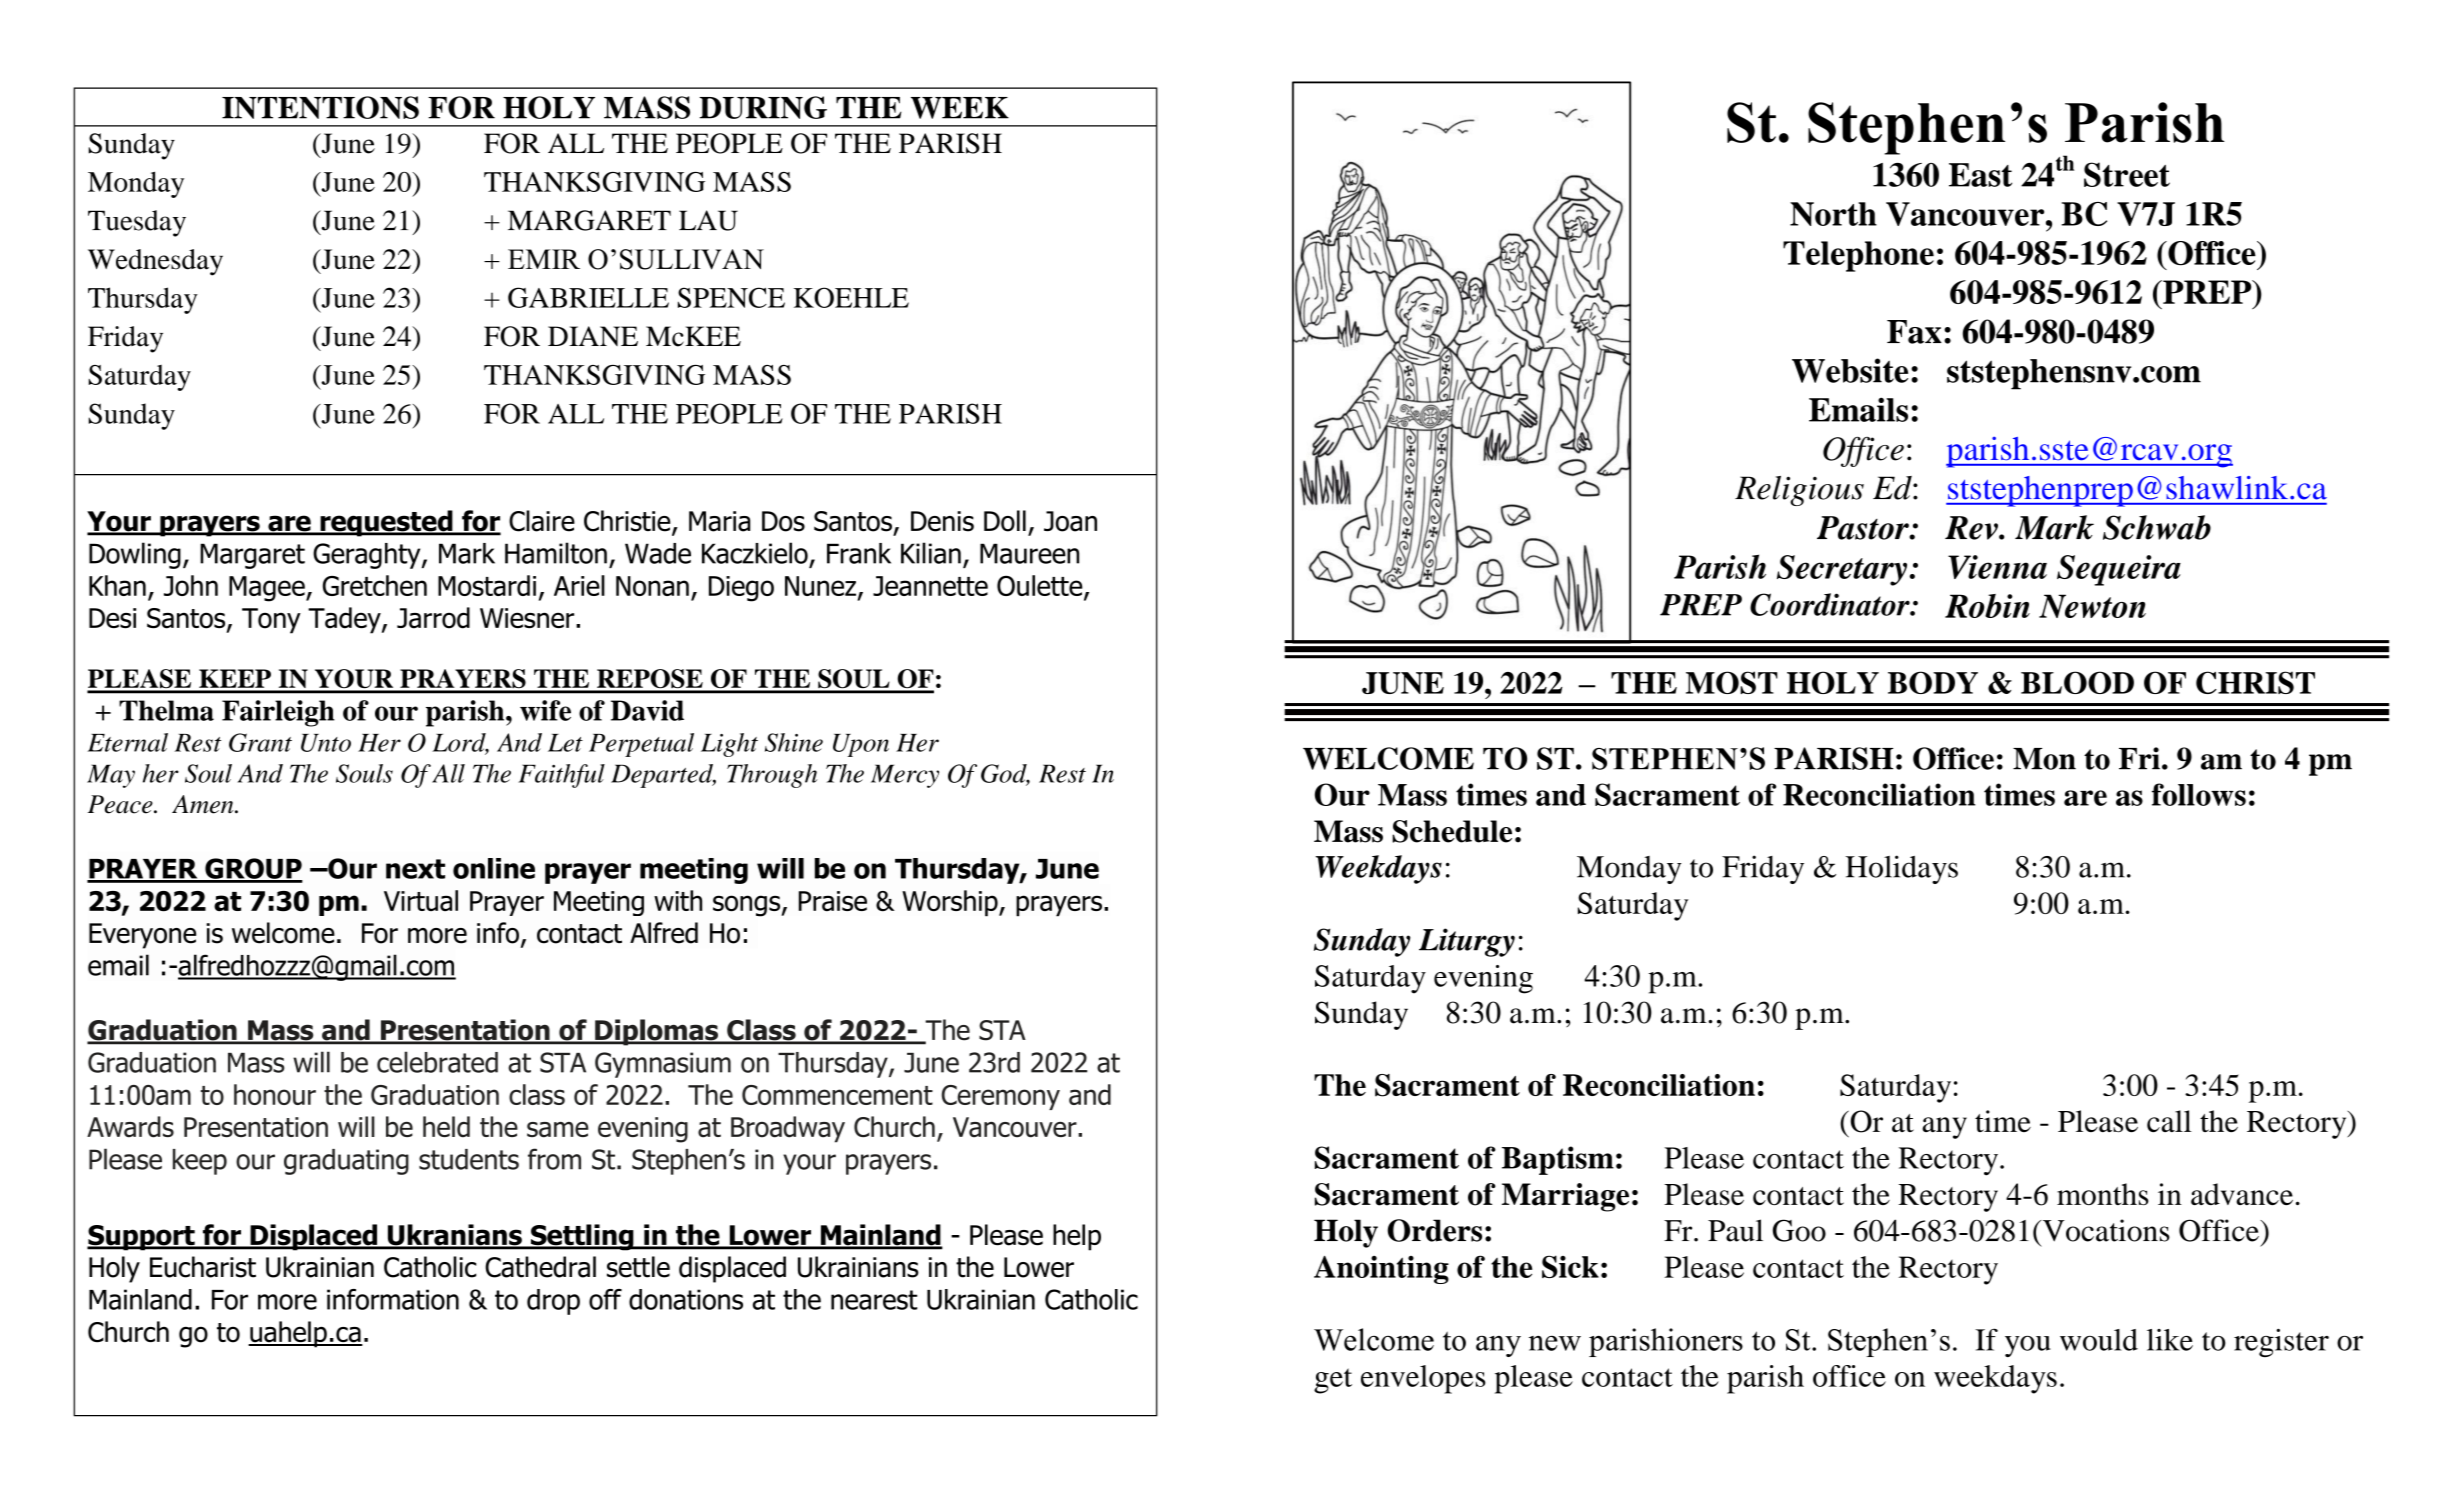  I want to click on Liturgy, so click(1467, 942).
